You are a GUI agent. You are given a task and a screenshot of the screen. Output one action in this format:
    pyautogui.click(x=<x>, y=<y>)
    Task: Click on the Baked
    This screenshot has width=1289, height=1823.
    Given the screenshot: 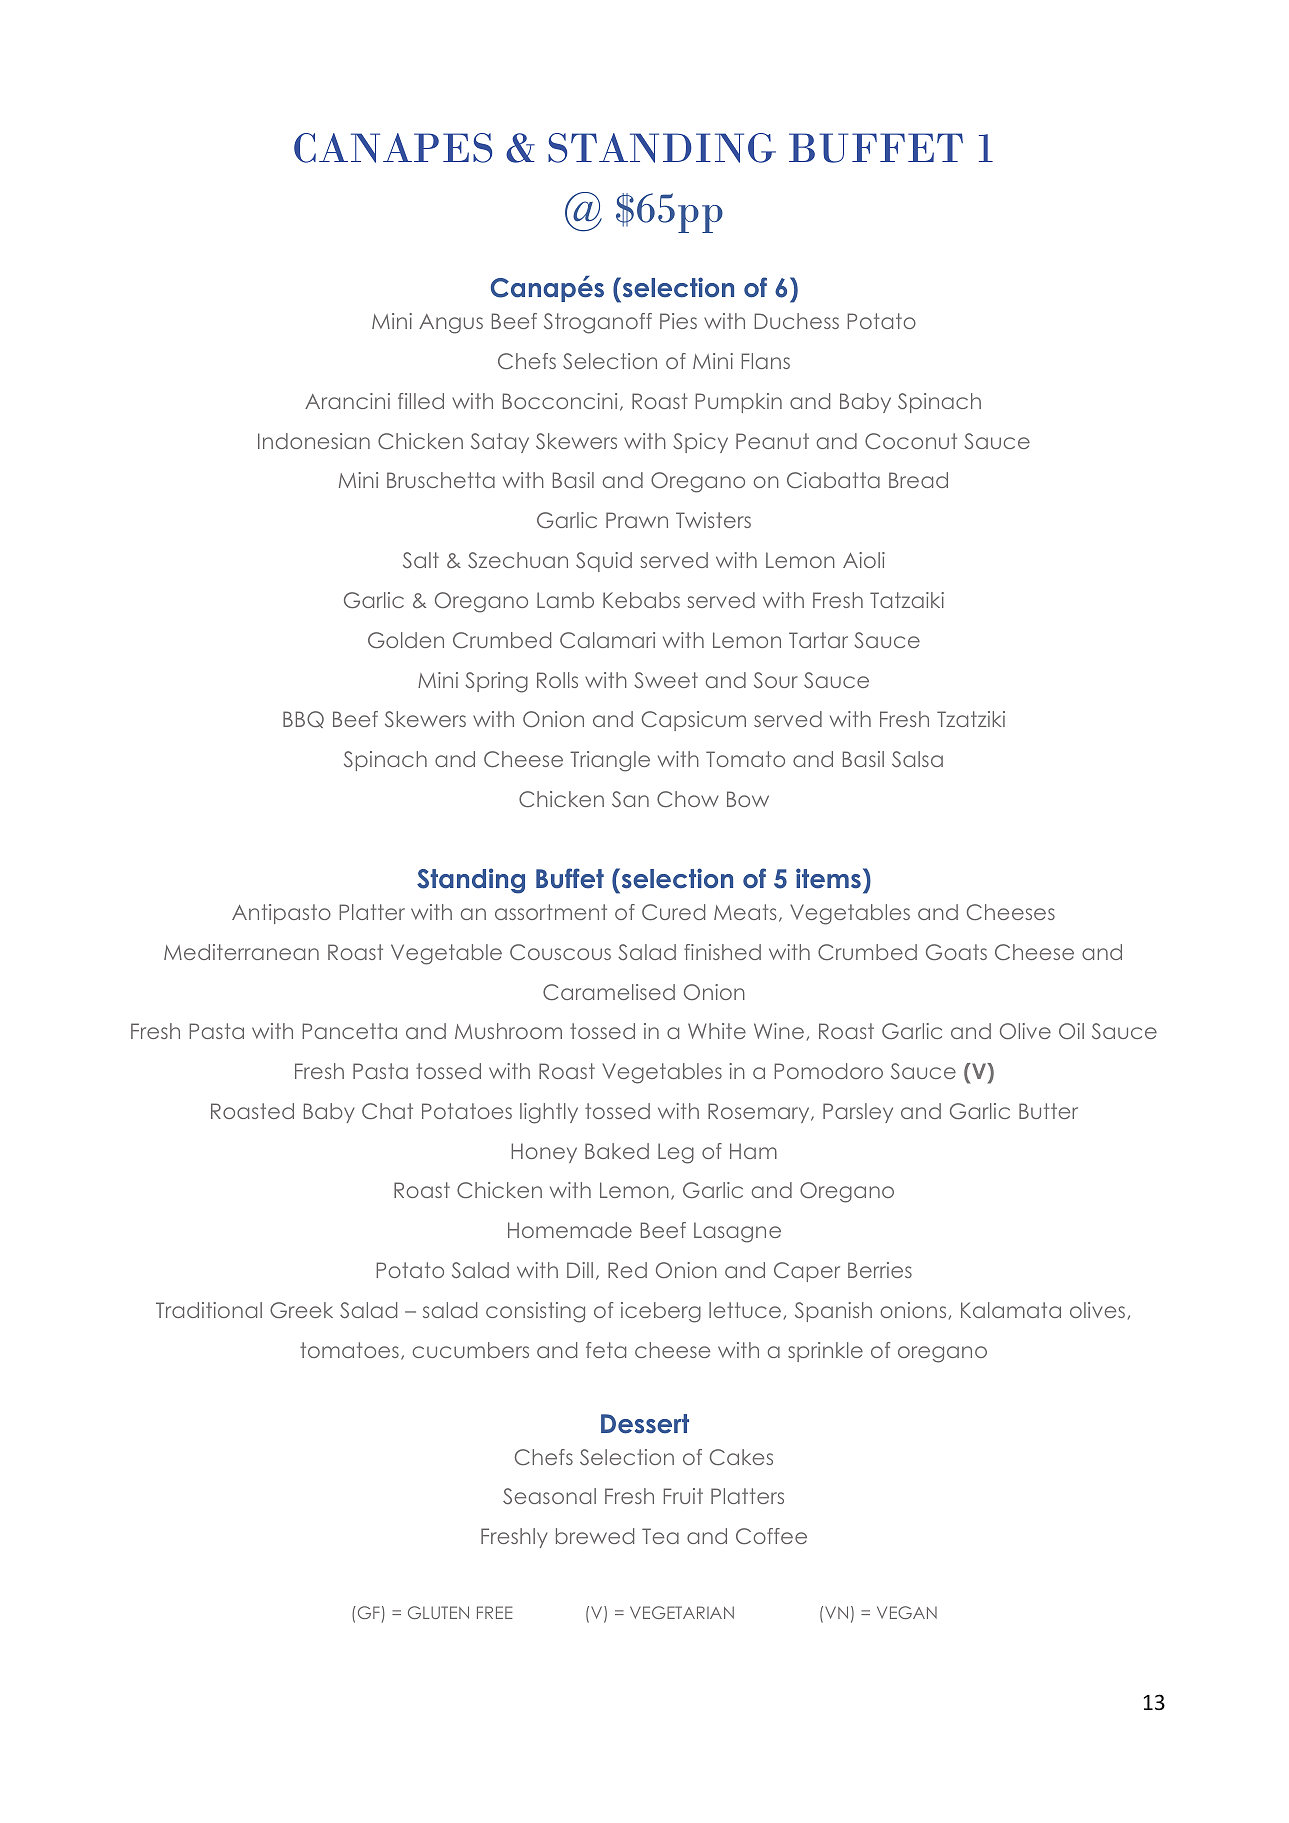 What is the action you would take?
    pyautogui.click(x=617, y=1151)
